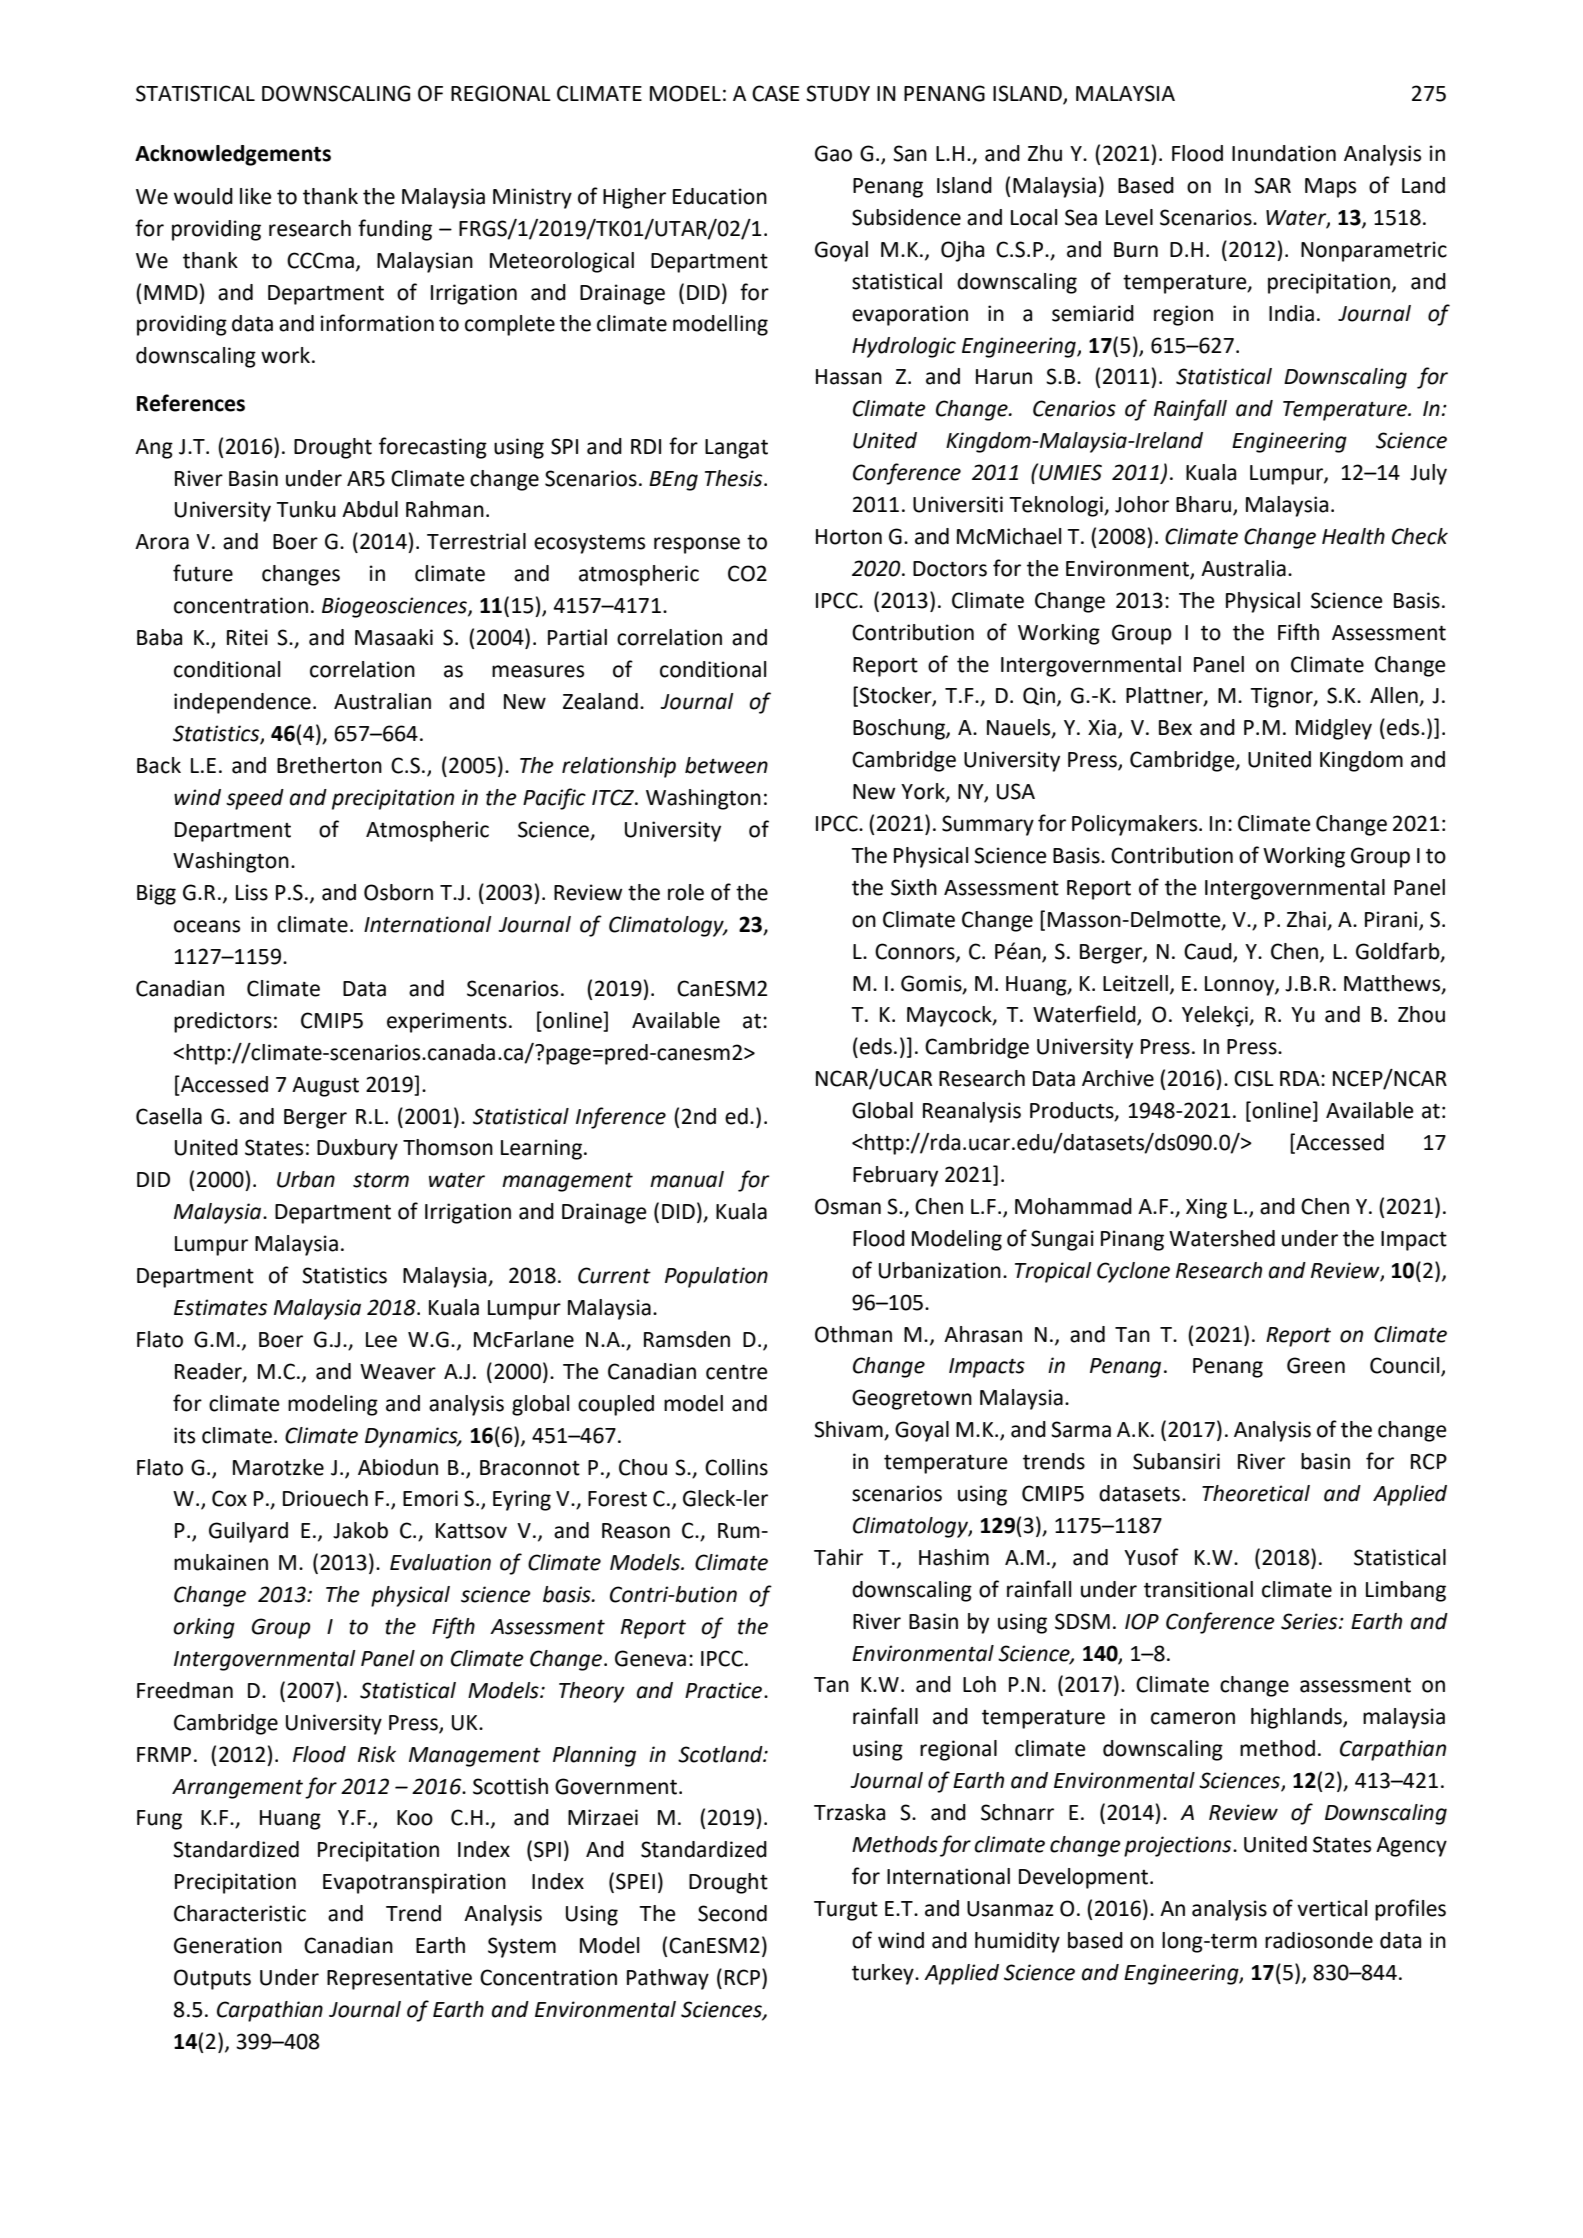  Describe the element at coordinates (240, 1913) in the screenshot. I see `Characteristic` at that location.
